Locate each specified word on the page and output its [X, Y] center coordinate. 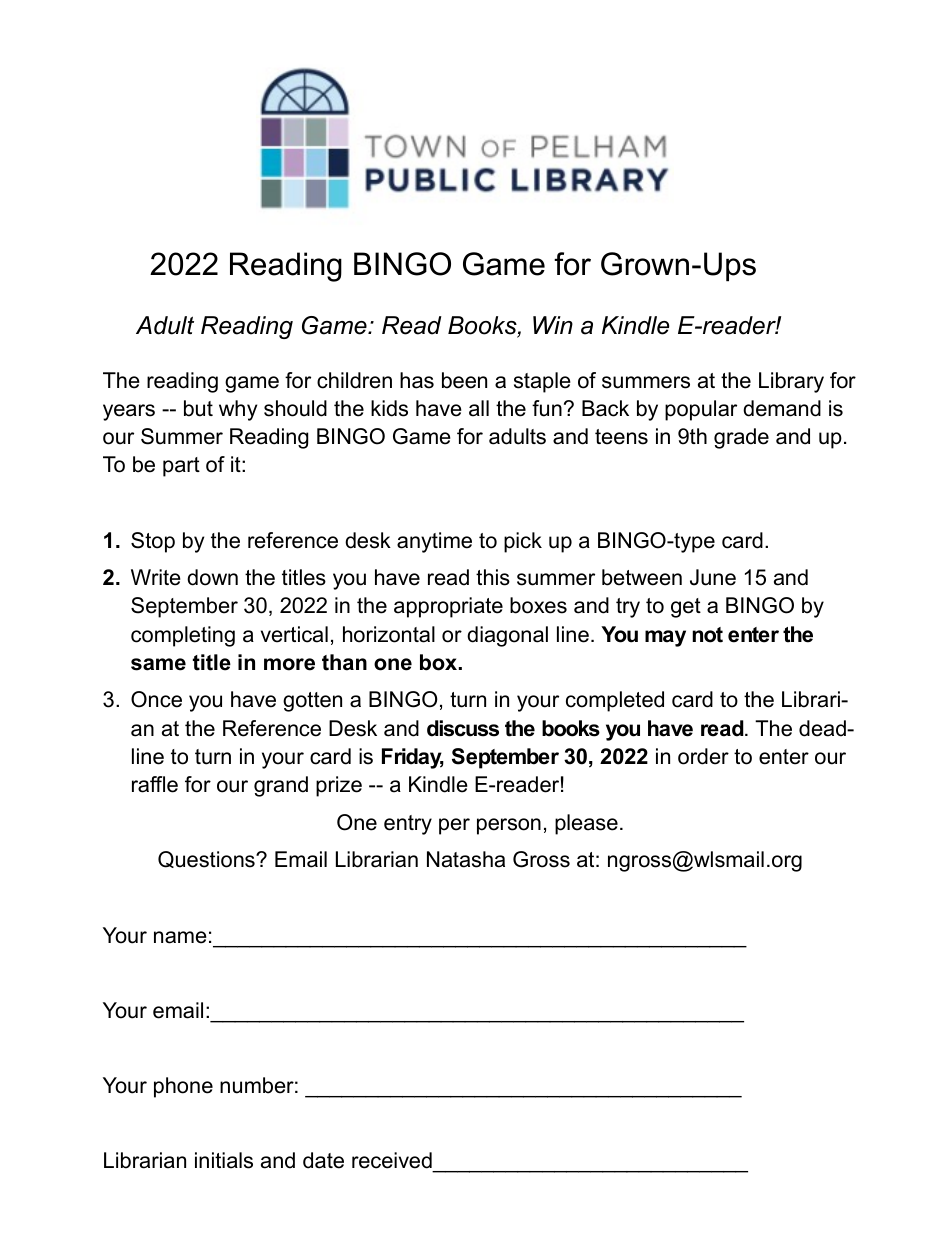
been [464, 380]
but [198, 408]
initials [224, 1160]
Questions [207, 859]
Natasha [466, 859]
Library [791, 382]
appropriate [448, 607]
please [586, 824]
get [686, 608]
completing [183, 636]
